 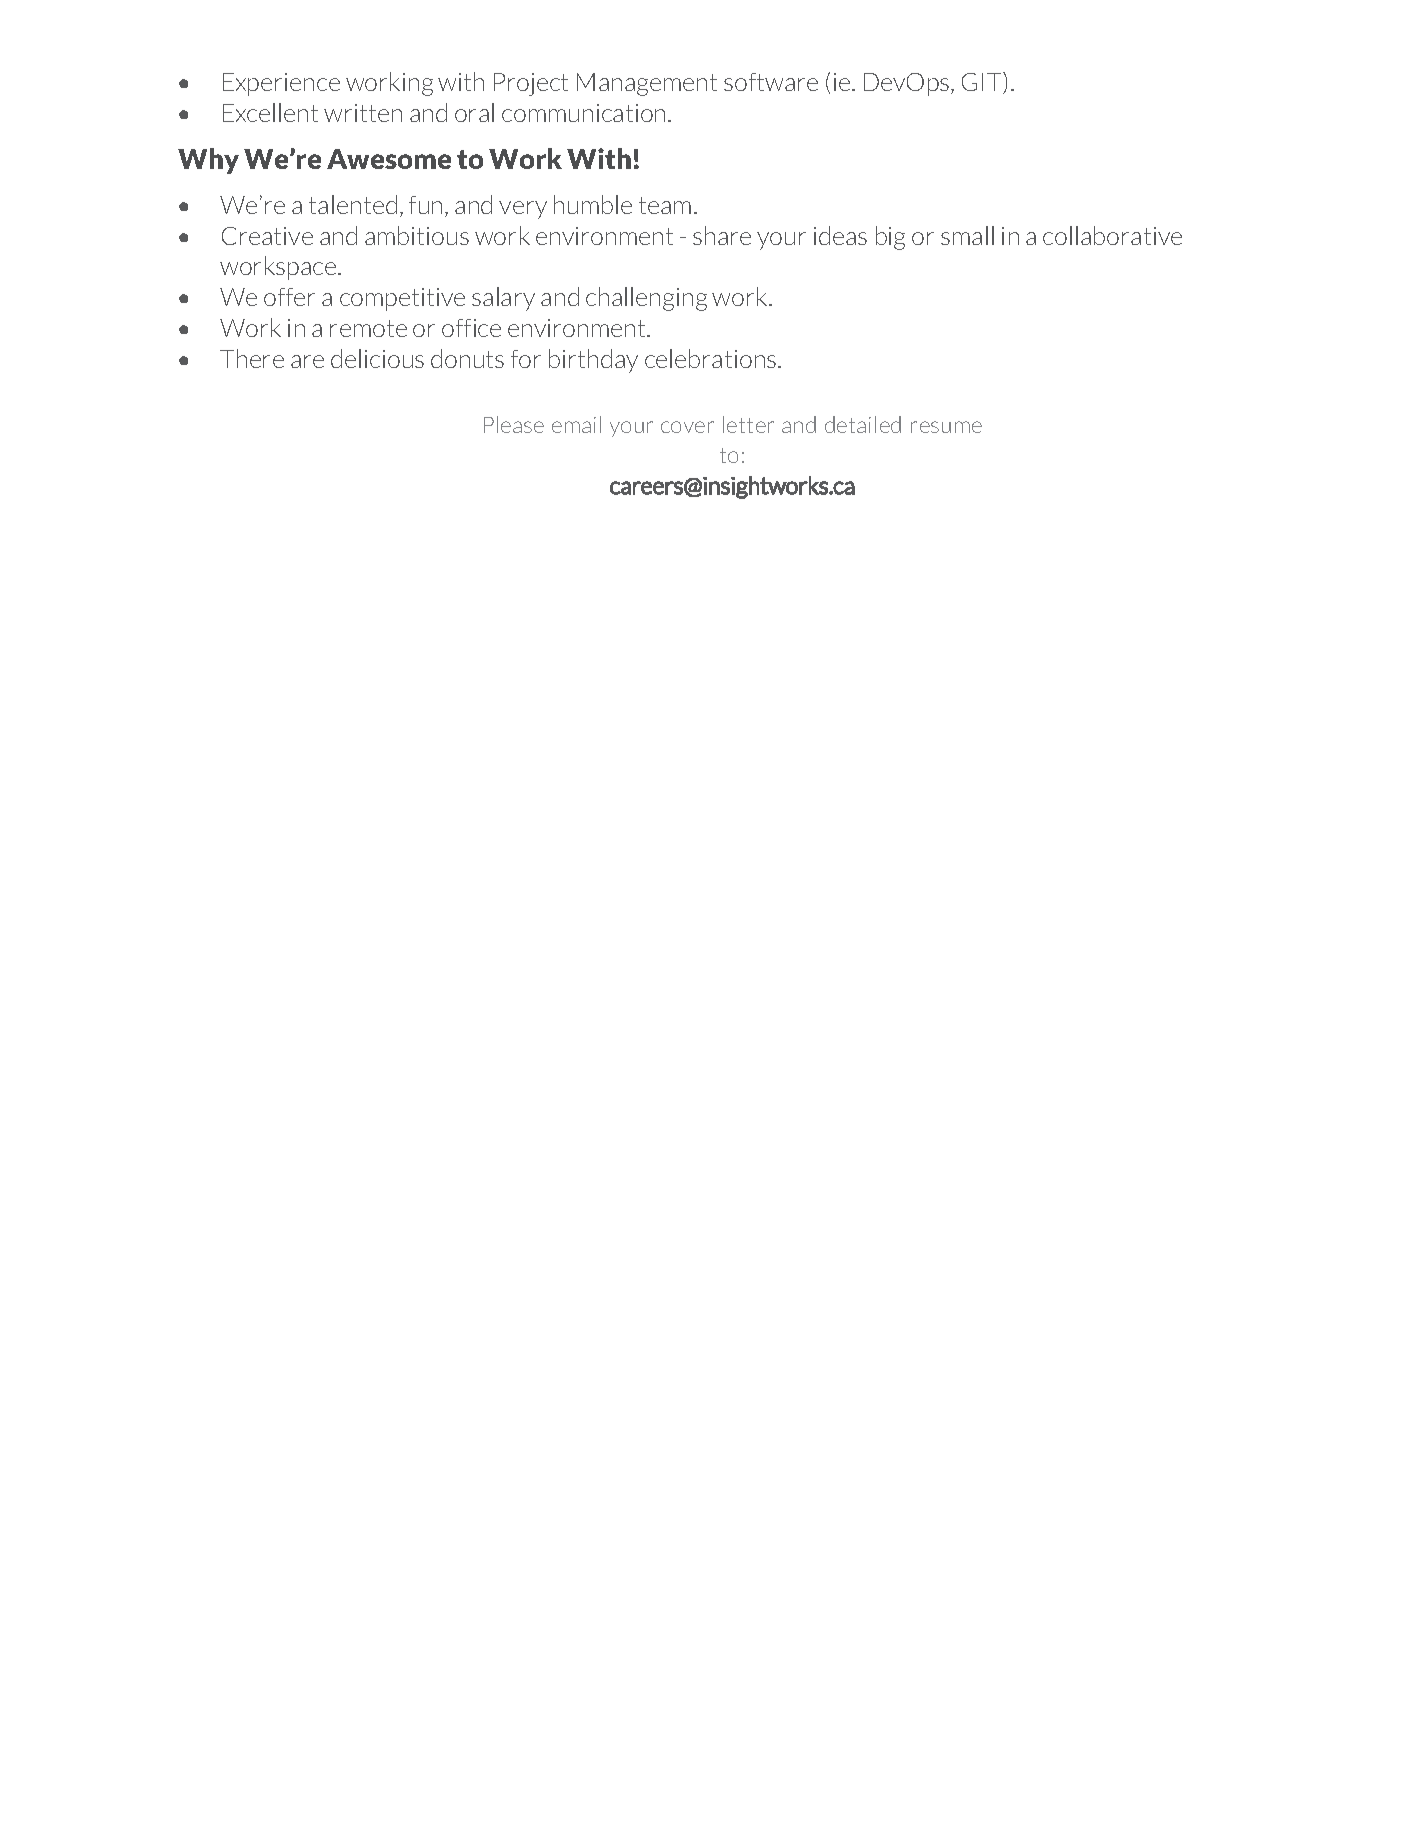 I want to click on team, so click(x=665, y=205).
